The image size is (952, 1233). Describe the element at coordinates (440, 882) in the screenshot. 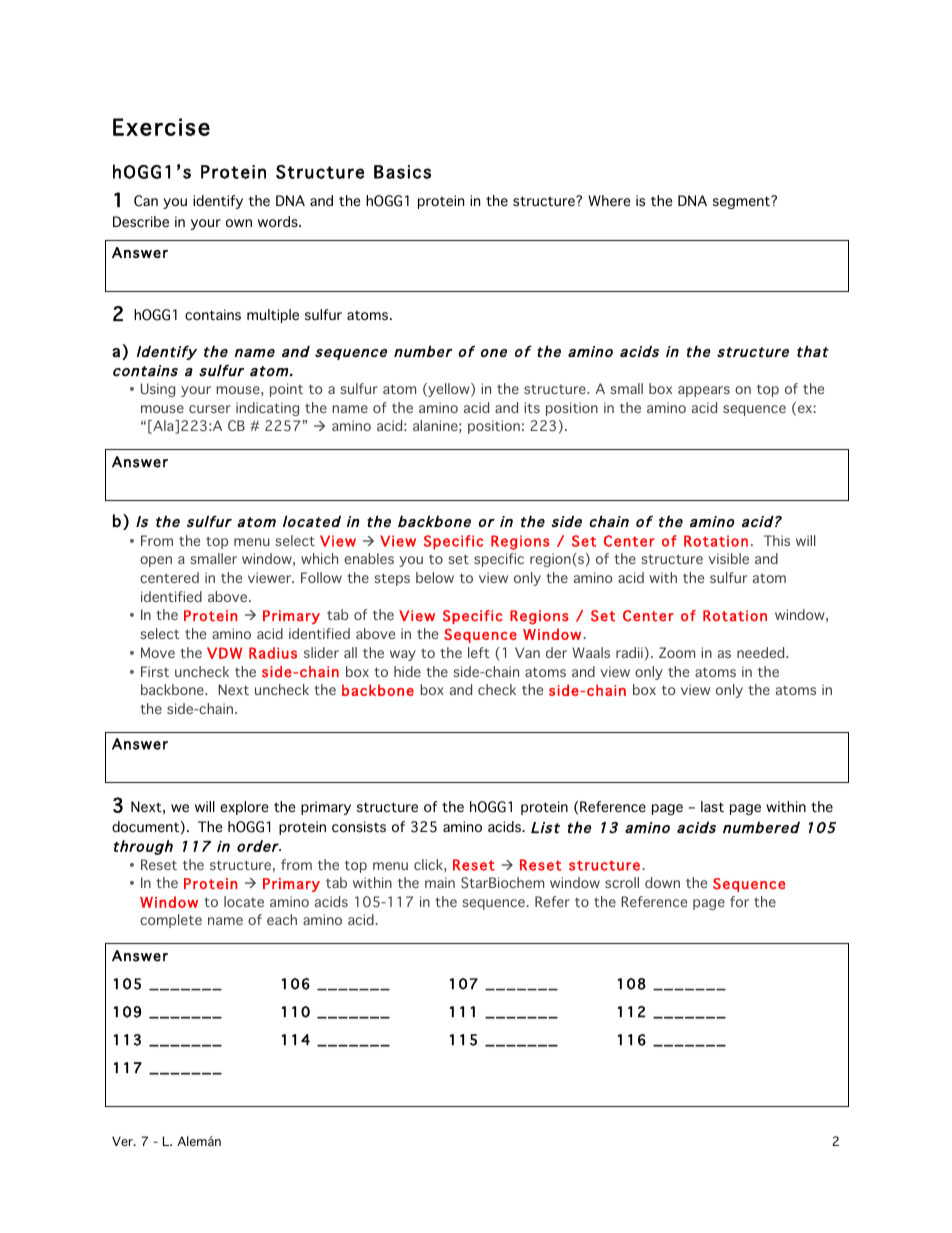

I see `main` at that location.
